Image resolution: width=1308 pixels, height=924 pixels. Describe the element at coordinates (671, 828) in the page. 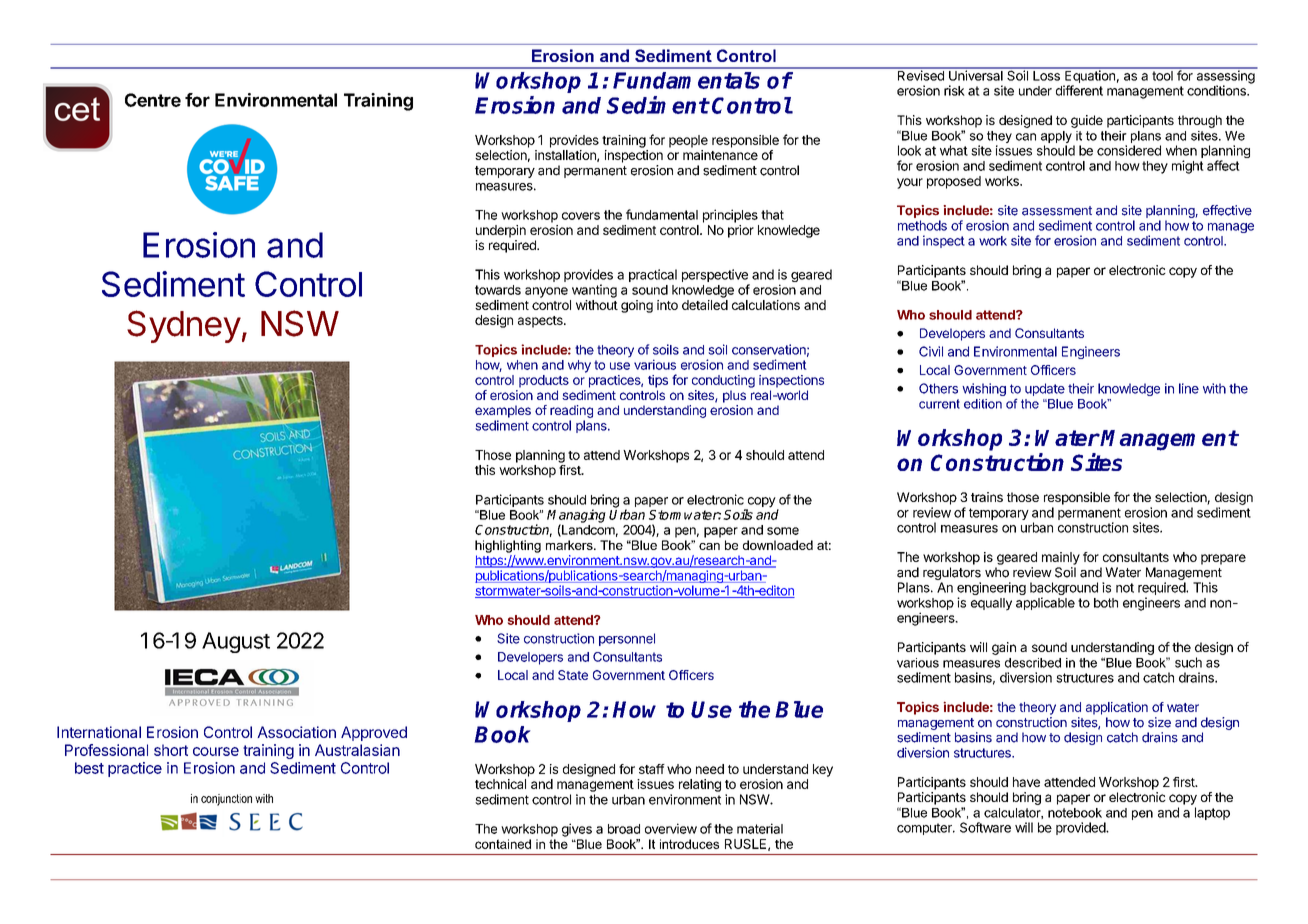

I see `overview` at that location.
